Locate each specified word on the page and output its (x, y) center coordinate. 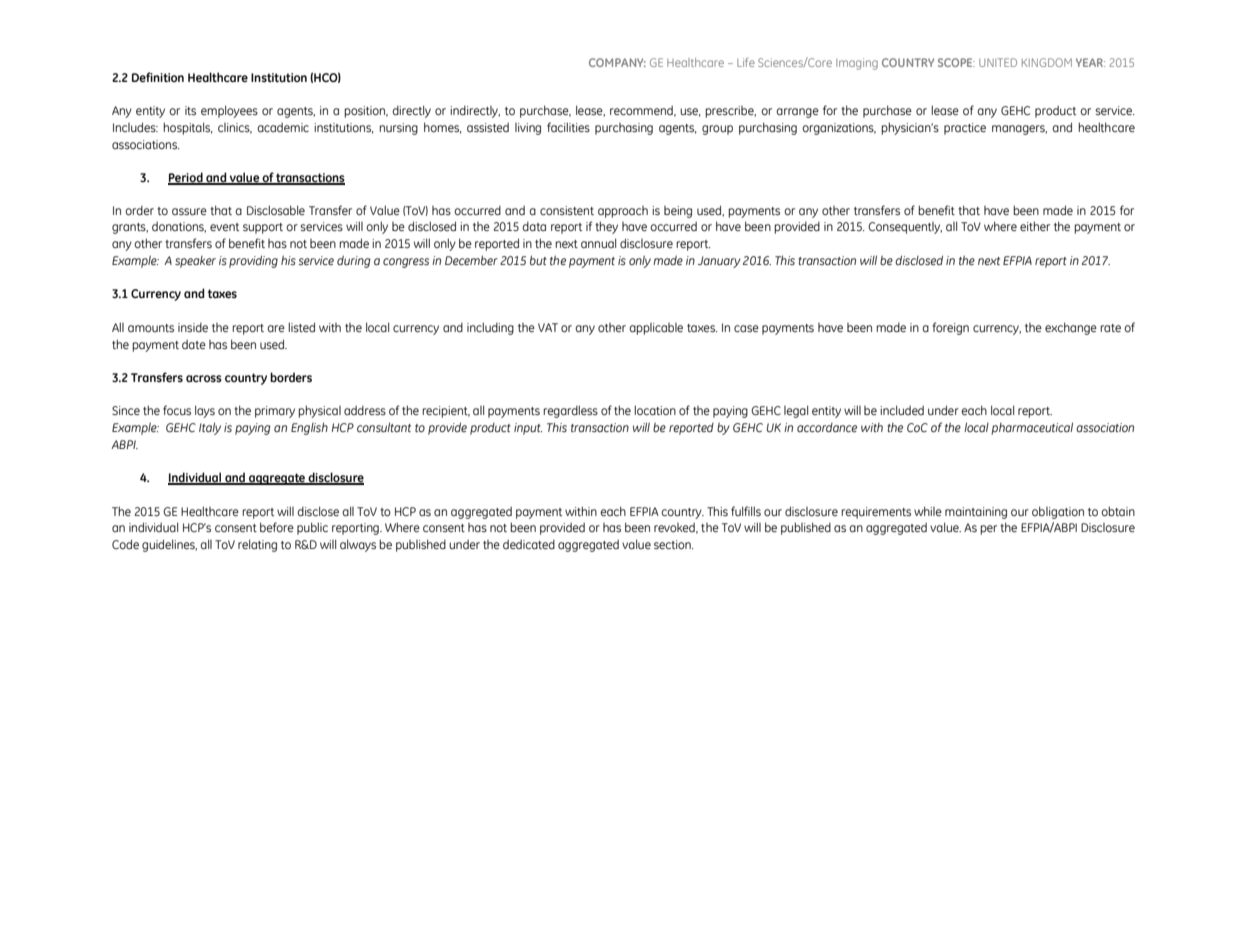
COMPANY (617, 62)
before (277, 527)
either (1035, 226)
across (204, 379)
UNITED (998, 62)
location (655, 410)
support (263, 228)
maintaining (976, 513)
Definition (158, 77)
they (606, 227)
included (902, 410)
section (673, 545)
